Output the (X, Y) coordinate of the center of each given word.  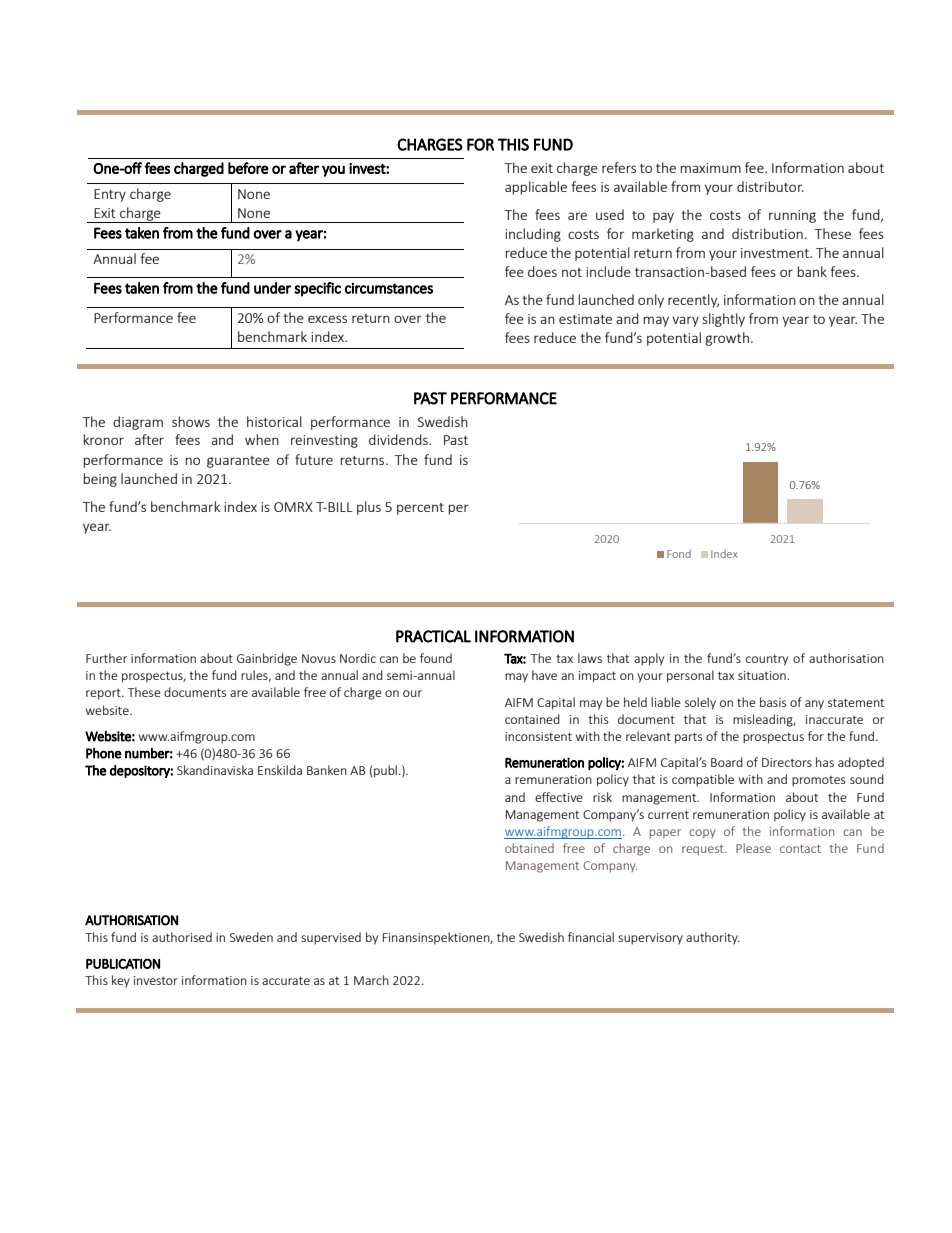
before (248, 168)
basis (773, 702)
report (104, 694)
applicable (536, 188)
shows (191, 421)
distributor (770, 186)
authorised (182, 937)
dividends (399, 439)
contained (532, 719)
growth (727, 339)
